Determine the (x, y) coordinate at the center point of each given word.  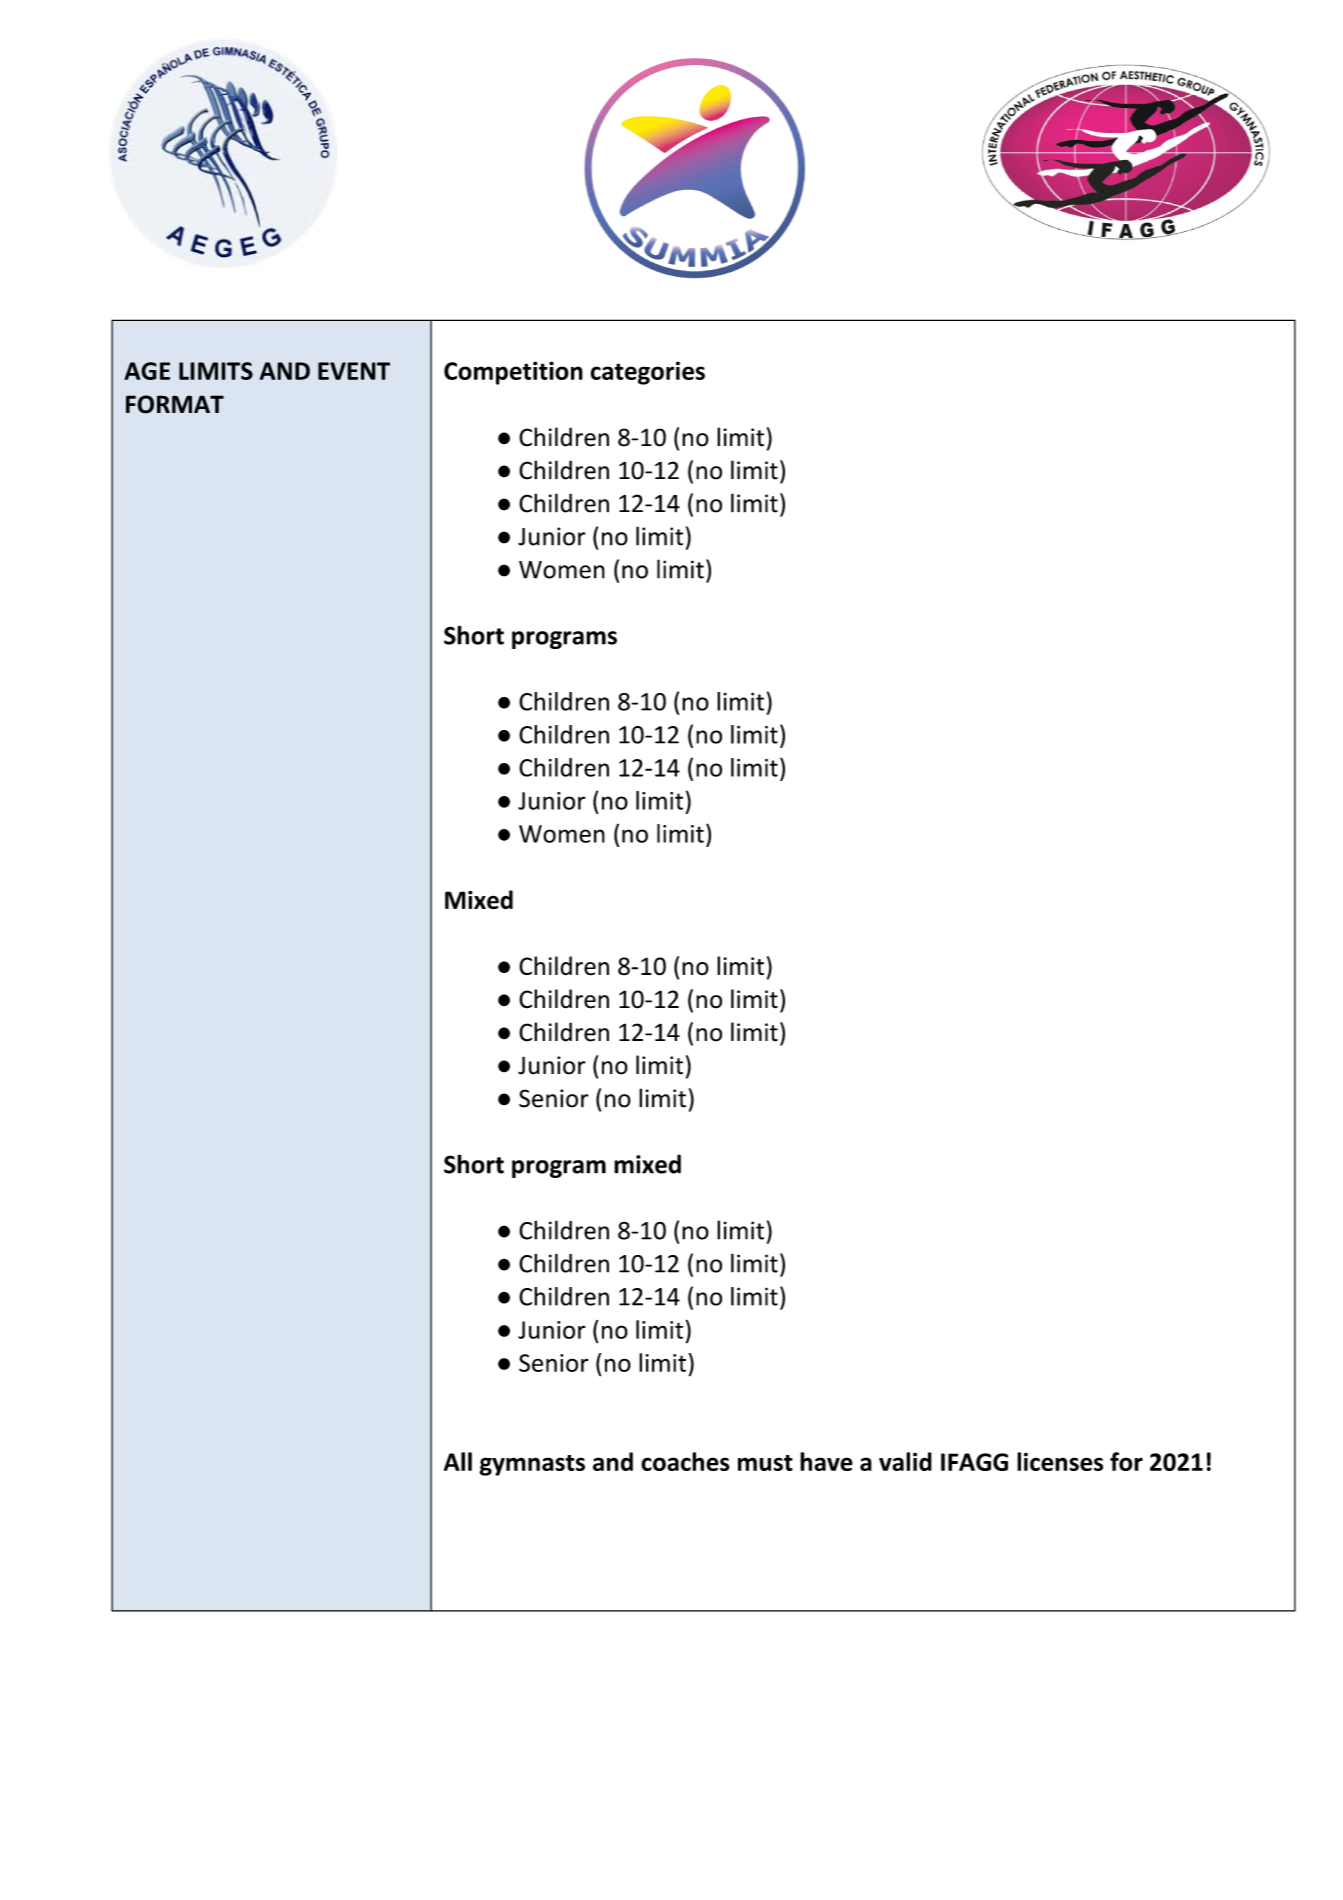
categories (647, 373)
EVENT (354, 371)
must (765, 1463)
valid (905, 1461)
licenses (1060, 1461)
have (826, 1461)
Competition (513, 373)
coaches (685, 1461)
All (458, 1461)
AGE (147, 371)
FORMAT (175, 404)
